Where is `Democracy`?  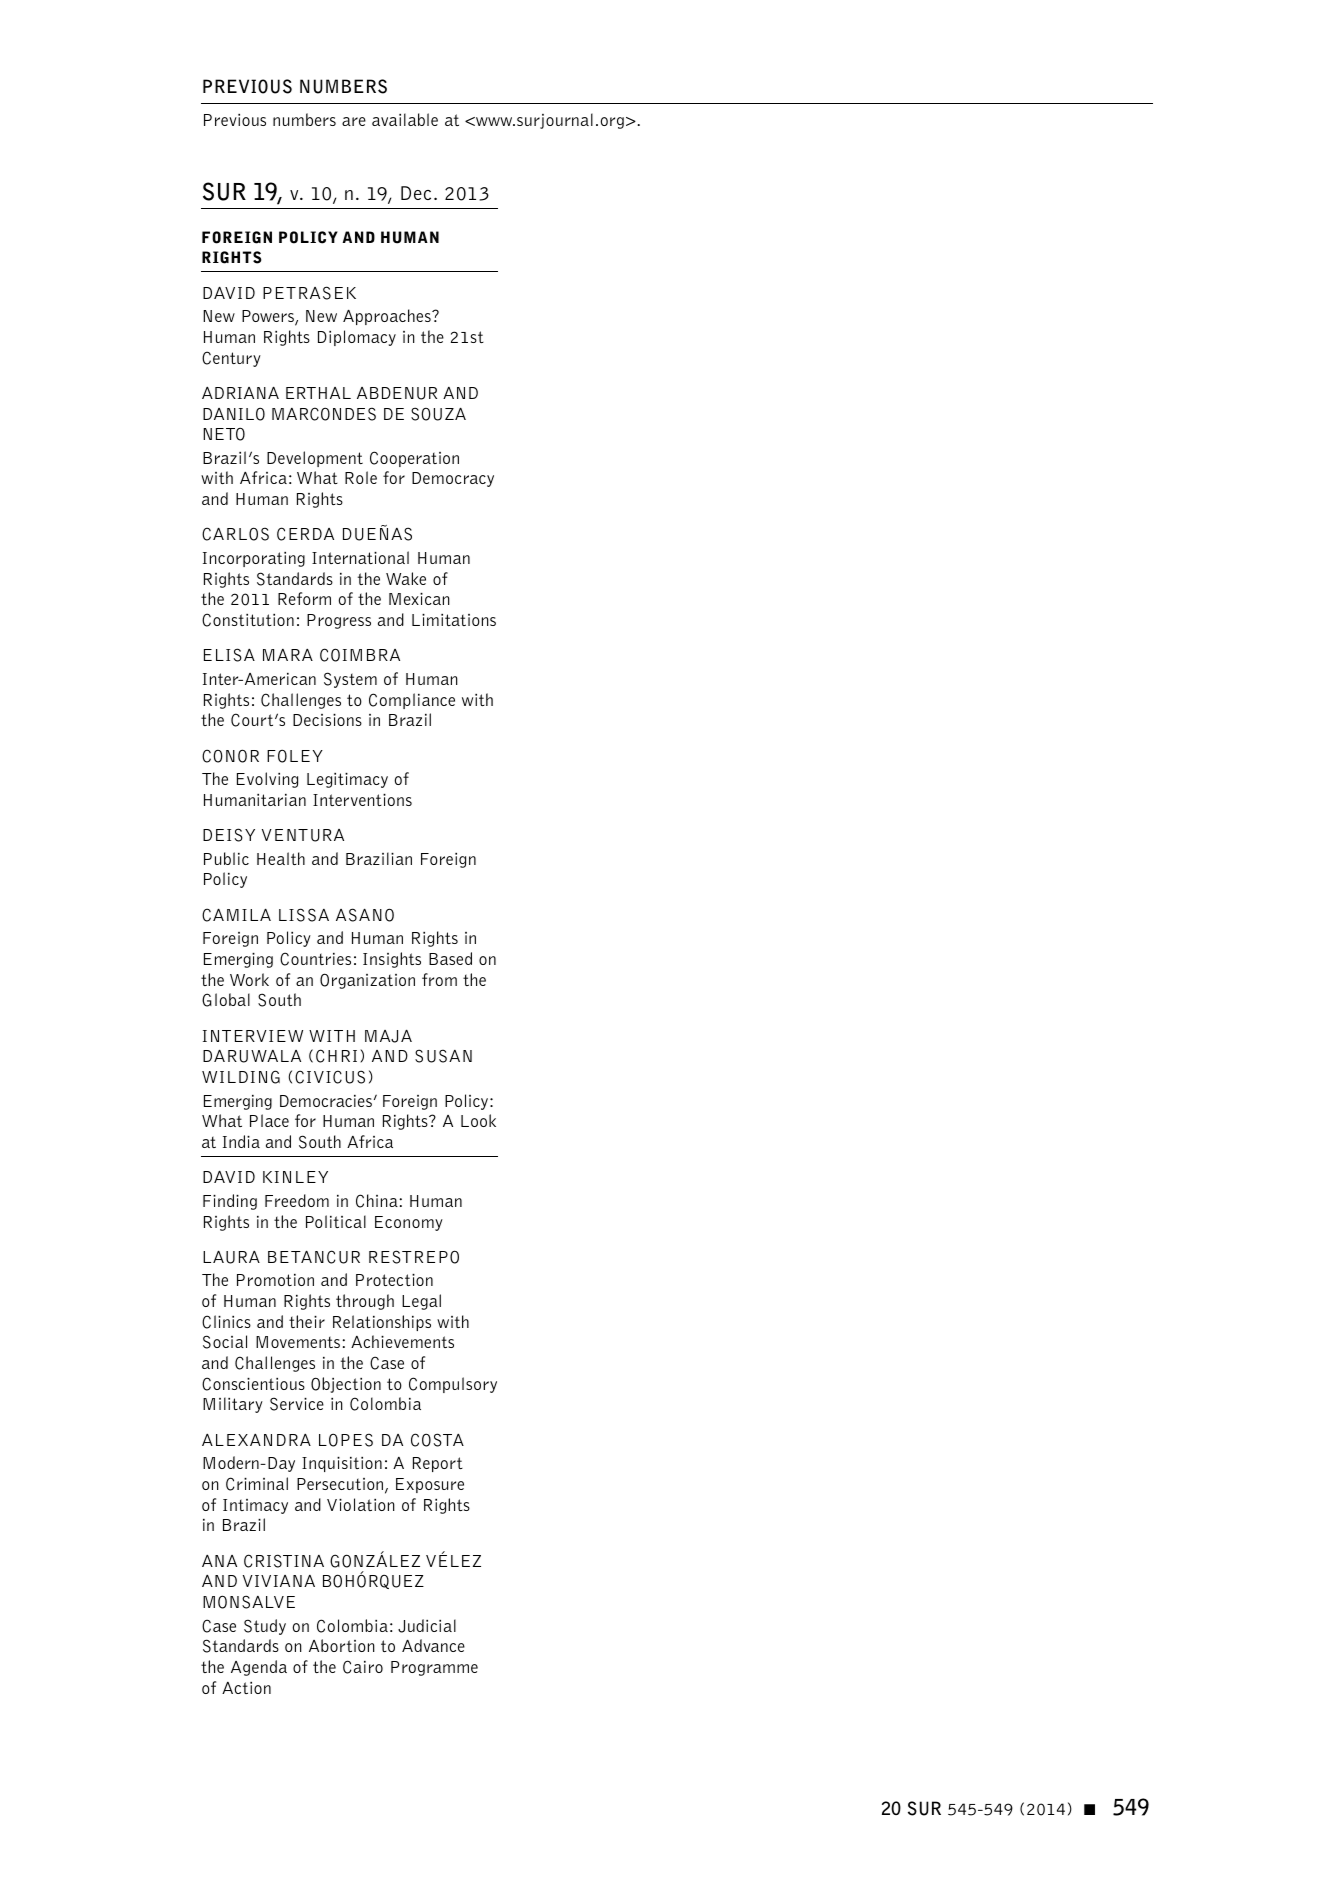 Democracy is located at coordinates (453, 479).
